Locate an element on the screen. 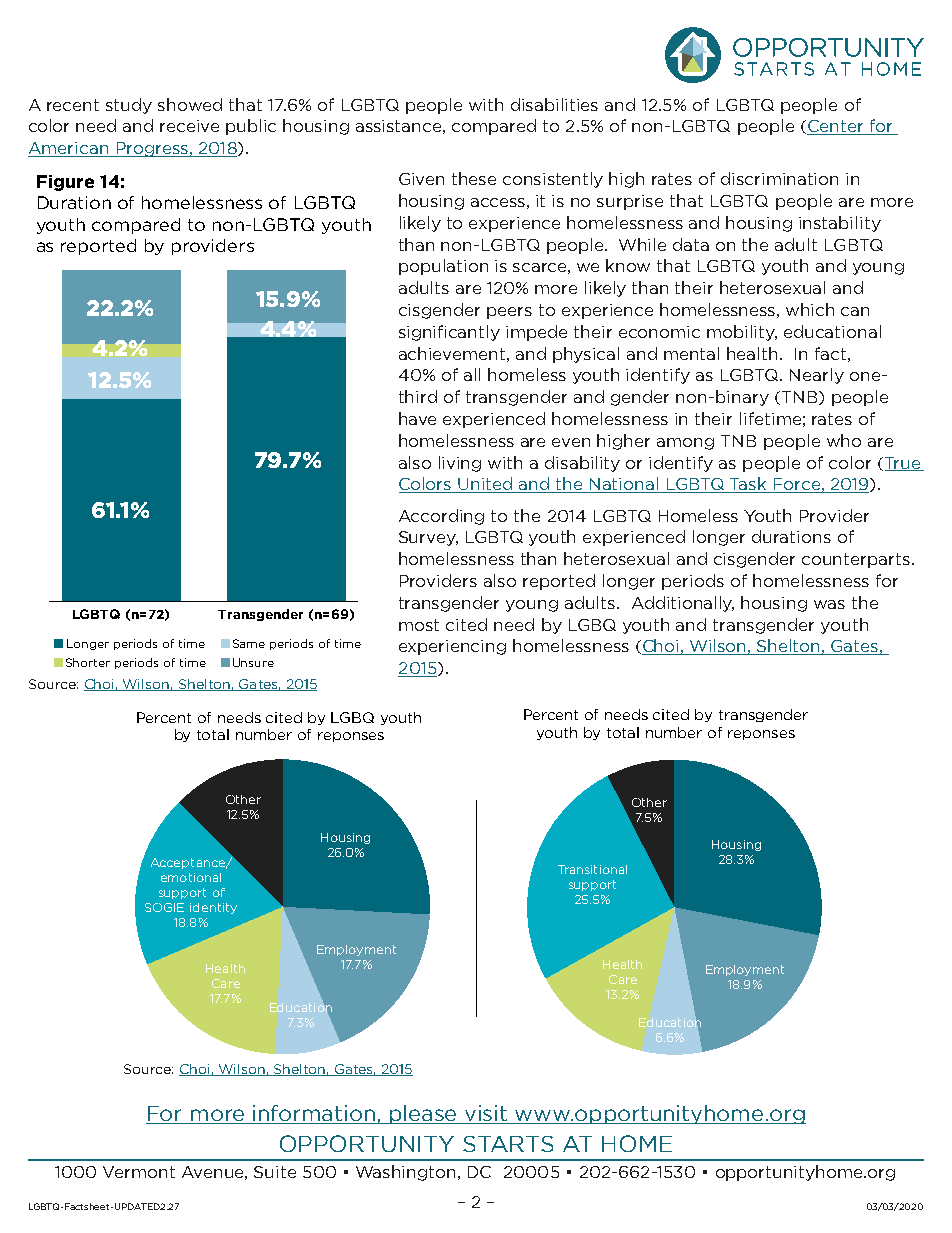 The image size is (952, 1233). Transitional is located at coordinates (592, 869).
